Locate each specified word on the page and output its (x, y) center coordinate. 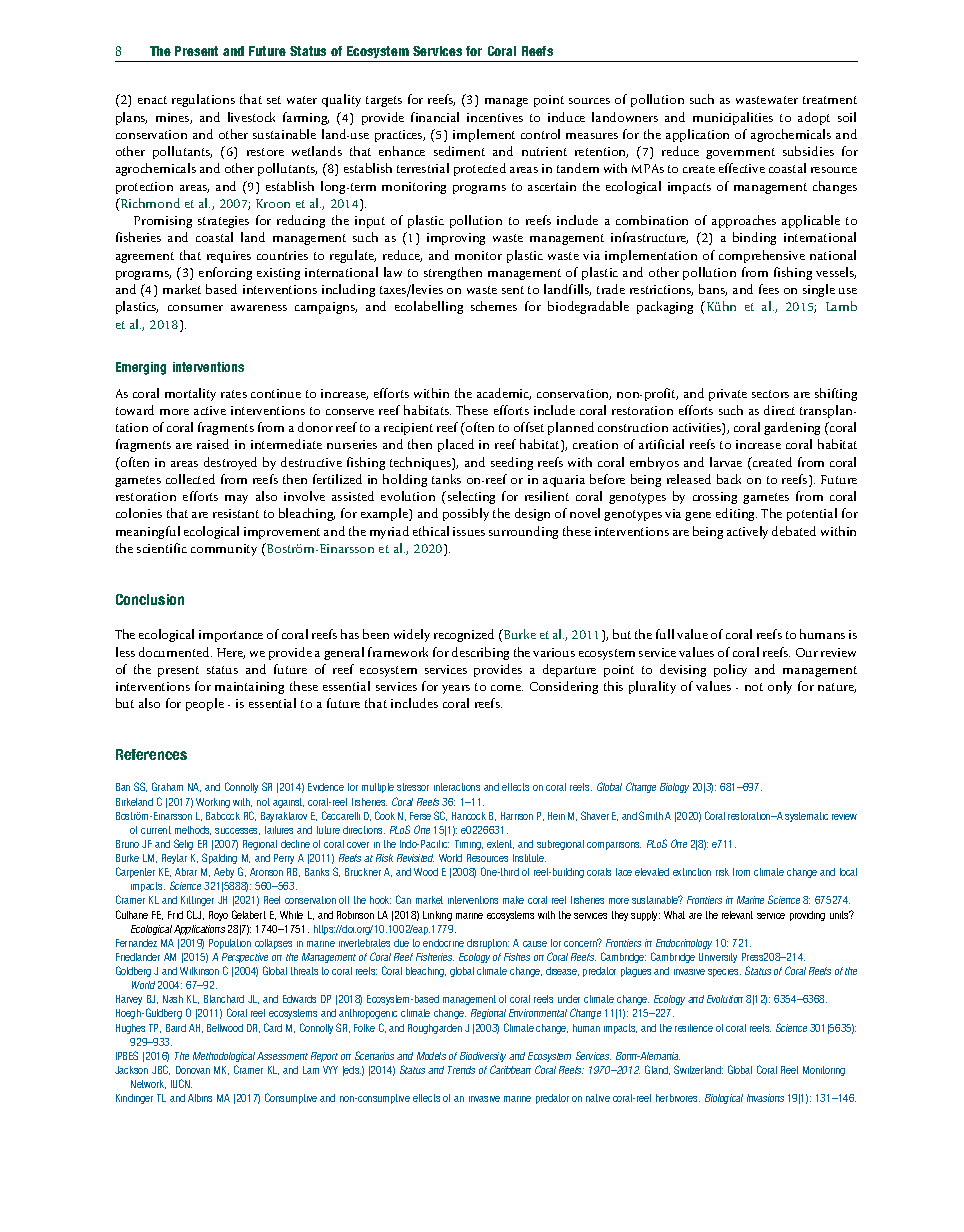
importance (231, 636)
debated (794, 531)
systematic (806, 817)
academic (504, 394)
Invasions (765, 1098)
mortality (190, 394)
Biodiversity (483, 1057)
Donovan (193, 1070)
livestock (251, 117)
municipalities (733, 118)
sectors (770, 394)
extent (500, 844)
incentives (495, 117)
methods (193, 830)
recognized (464, 635)
